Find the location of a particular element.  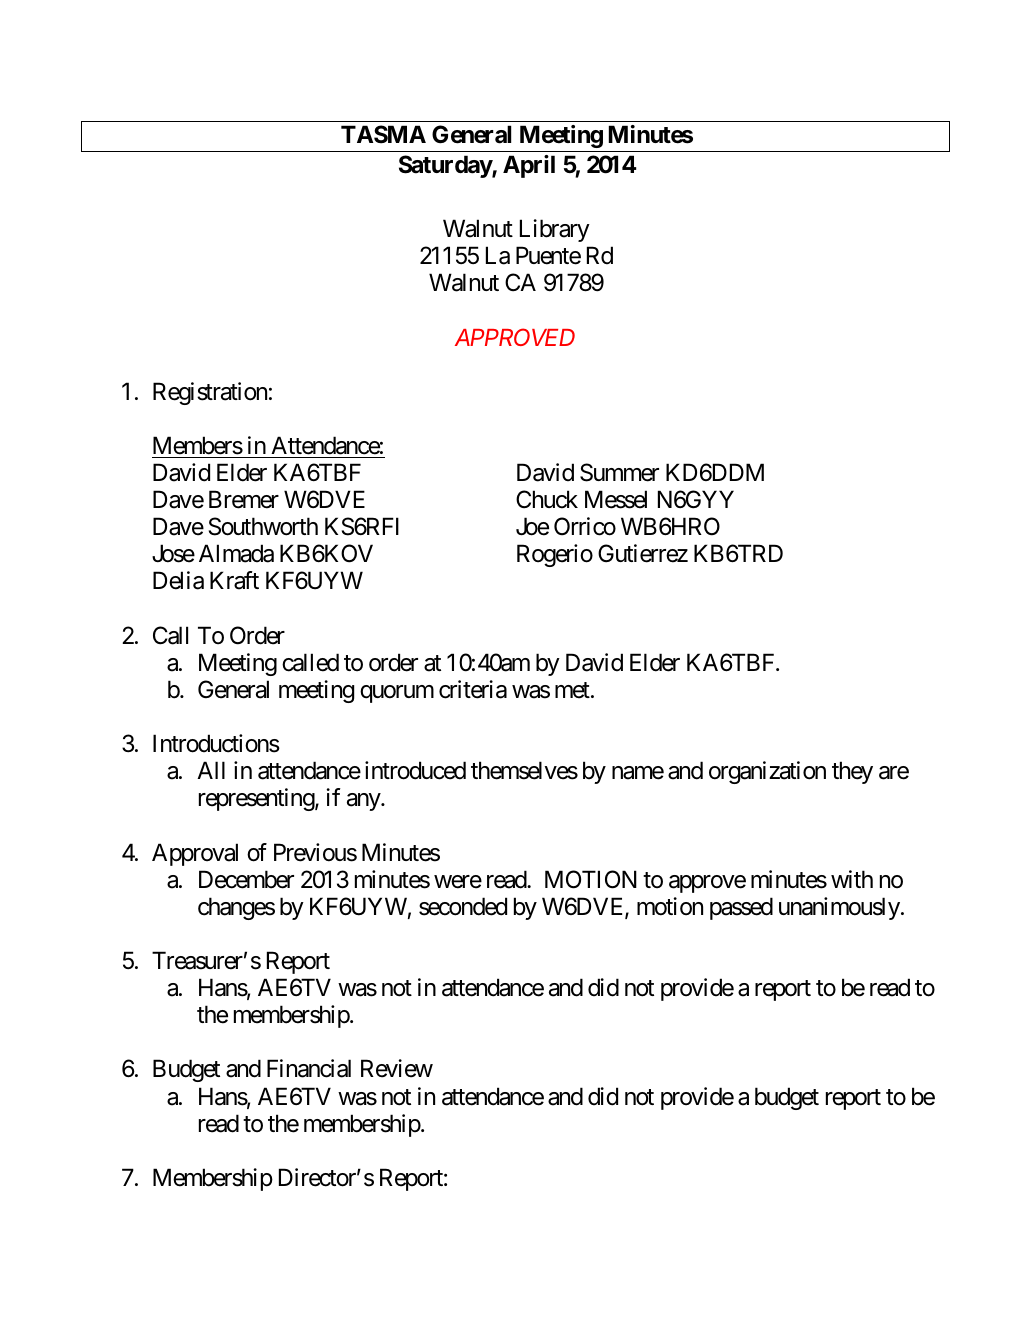

criteria is located at coordinates (473, 689).
